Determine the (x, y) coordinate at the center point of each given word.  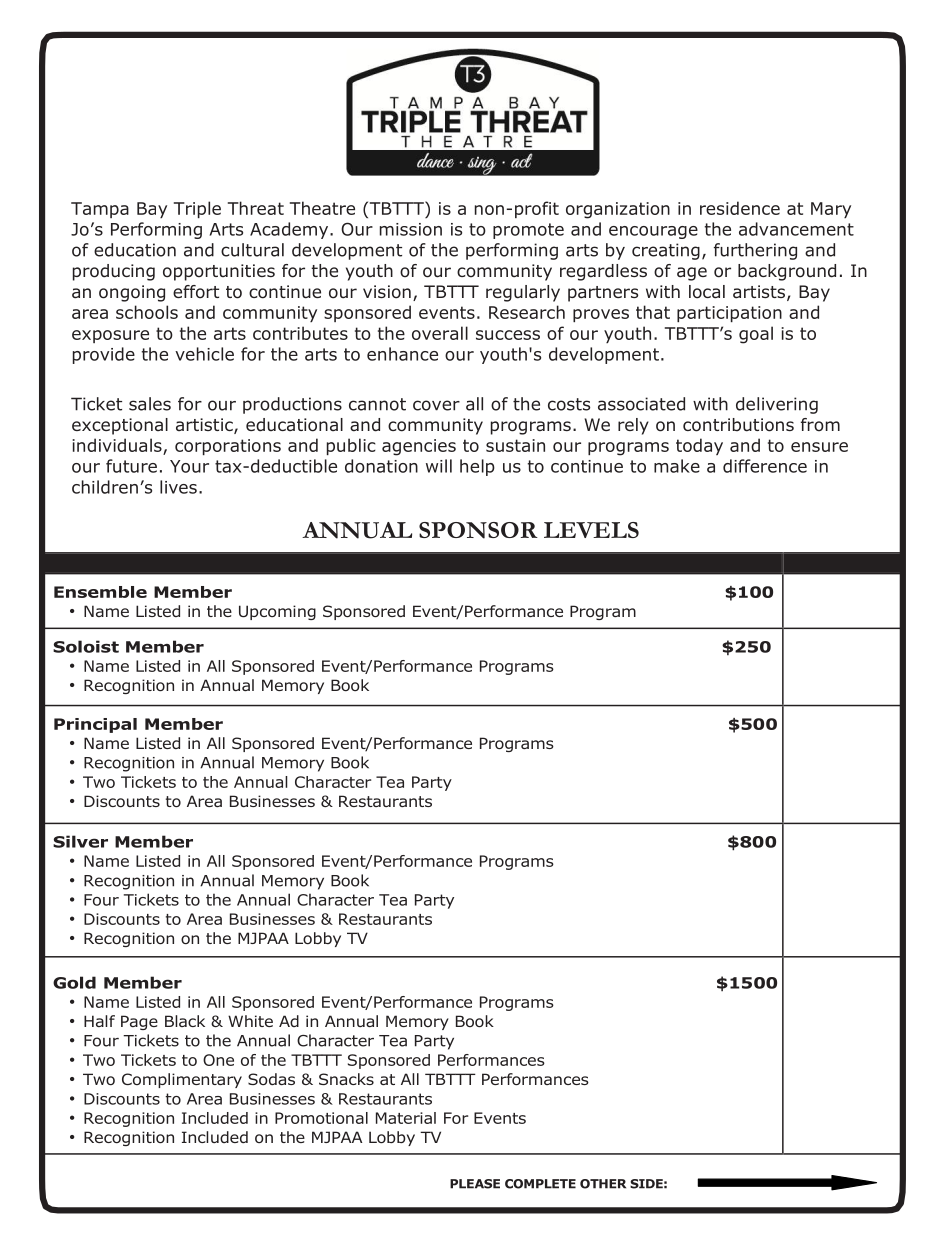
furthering (755, 251)
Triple (197, 209)
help (477, 467)
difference (765, 466)
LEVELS (591, 530)
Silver (80, 841)
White (250, 1021)
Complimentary (182, 1080)
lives (178, 487)
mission (411, 229)
